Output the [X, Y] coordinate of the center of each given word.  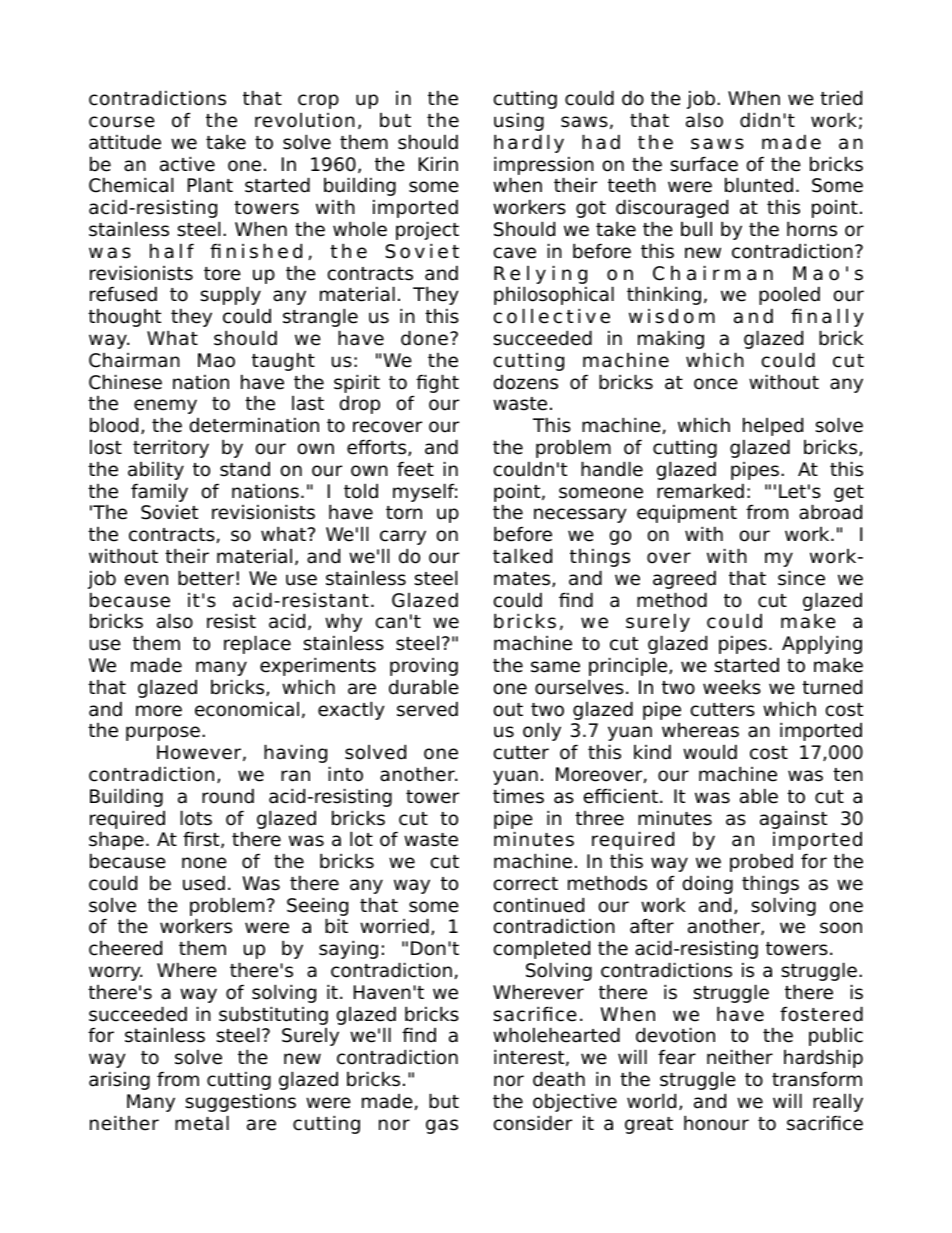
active [187, 164]
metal [202, 1123]
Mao [216, 360]
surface [704, 164]
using [519, 121]
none [204, 863]
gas [442, 1126]
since [801, 578]
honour [716, 1123]
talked [522, 556]
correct [526, 884]
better [206, 578]
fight [437, 383]
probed [761, 862]
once [716, 384]
